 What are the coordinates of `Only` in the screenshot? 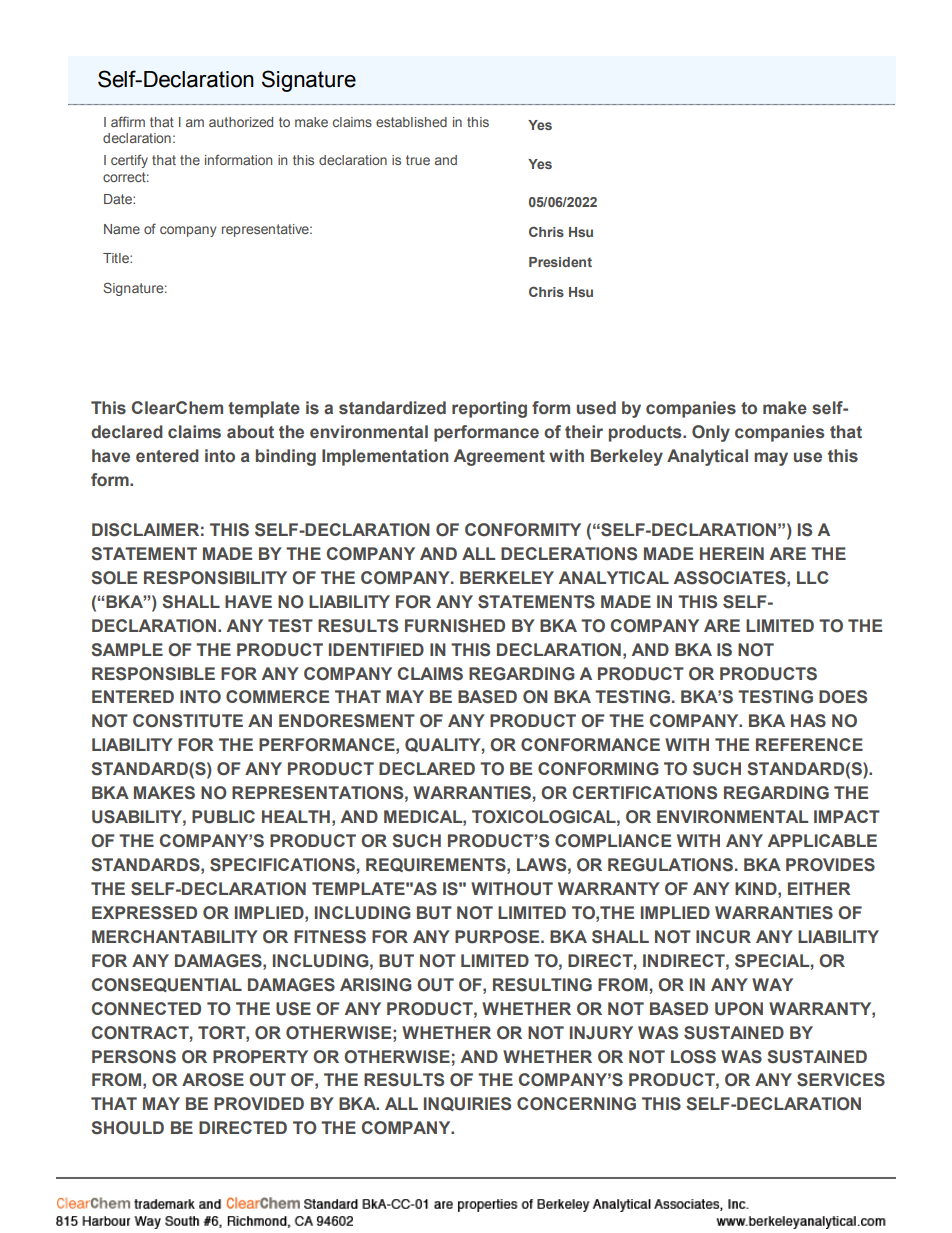 It's located at (711, 433).
